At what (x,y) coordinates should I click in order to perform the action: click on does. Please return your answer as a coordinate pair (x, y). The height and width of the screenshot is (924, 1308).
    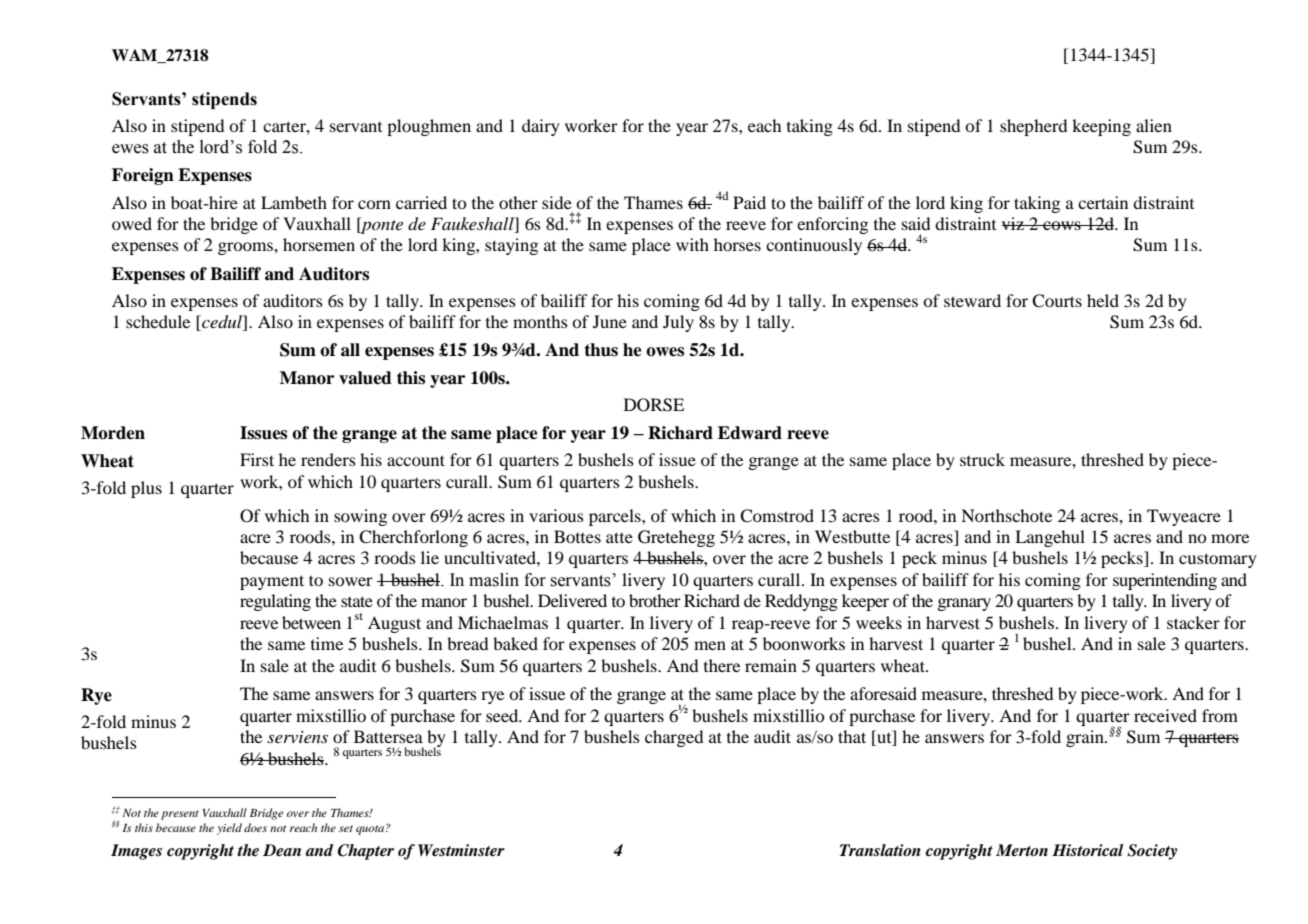
    Looking at the image, I should click on (255, 827).
